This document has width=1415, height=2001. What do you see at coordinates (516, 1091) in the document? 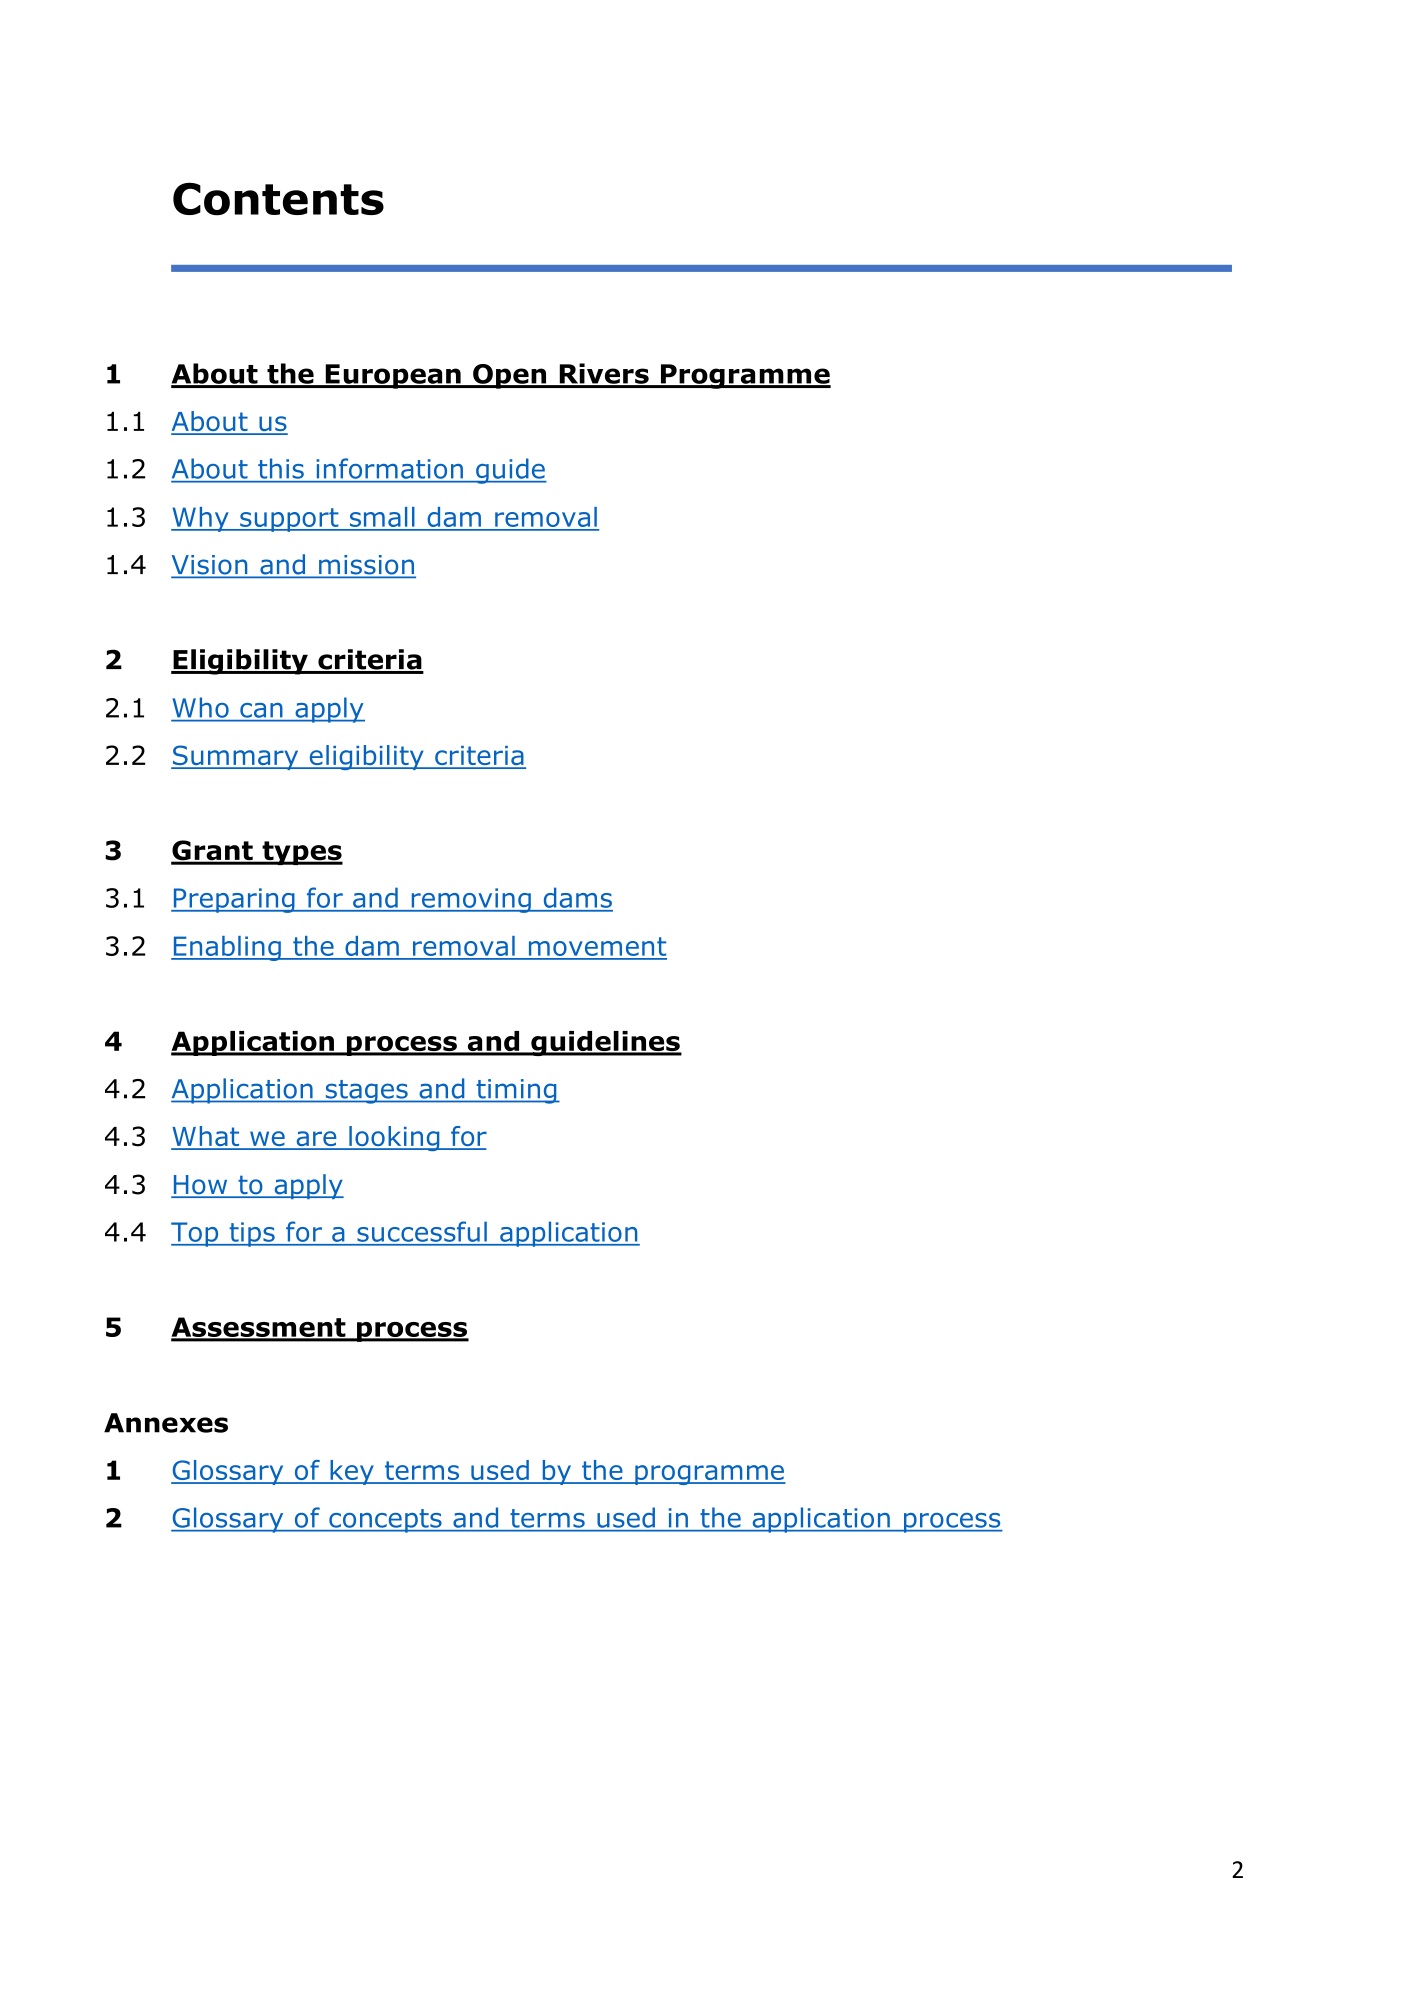
I see `timing` at bounding box center [516, 1091].
